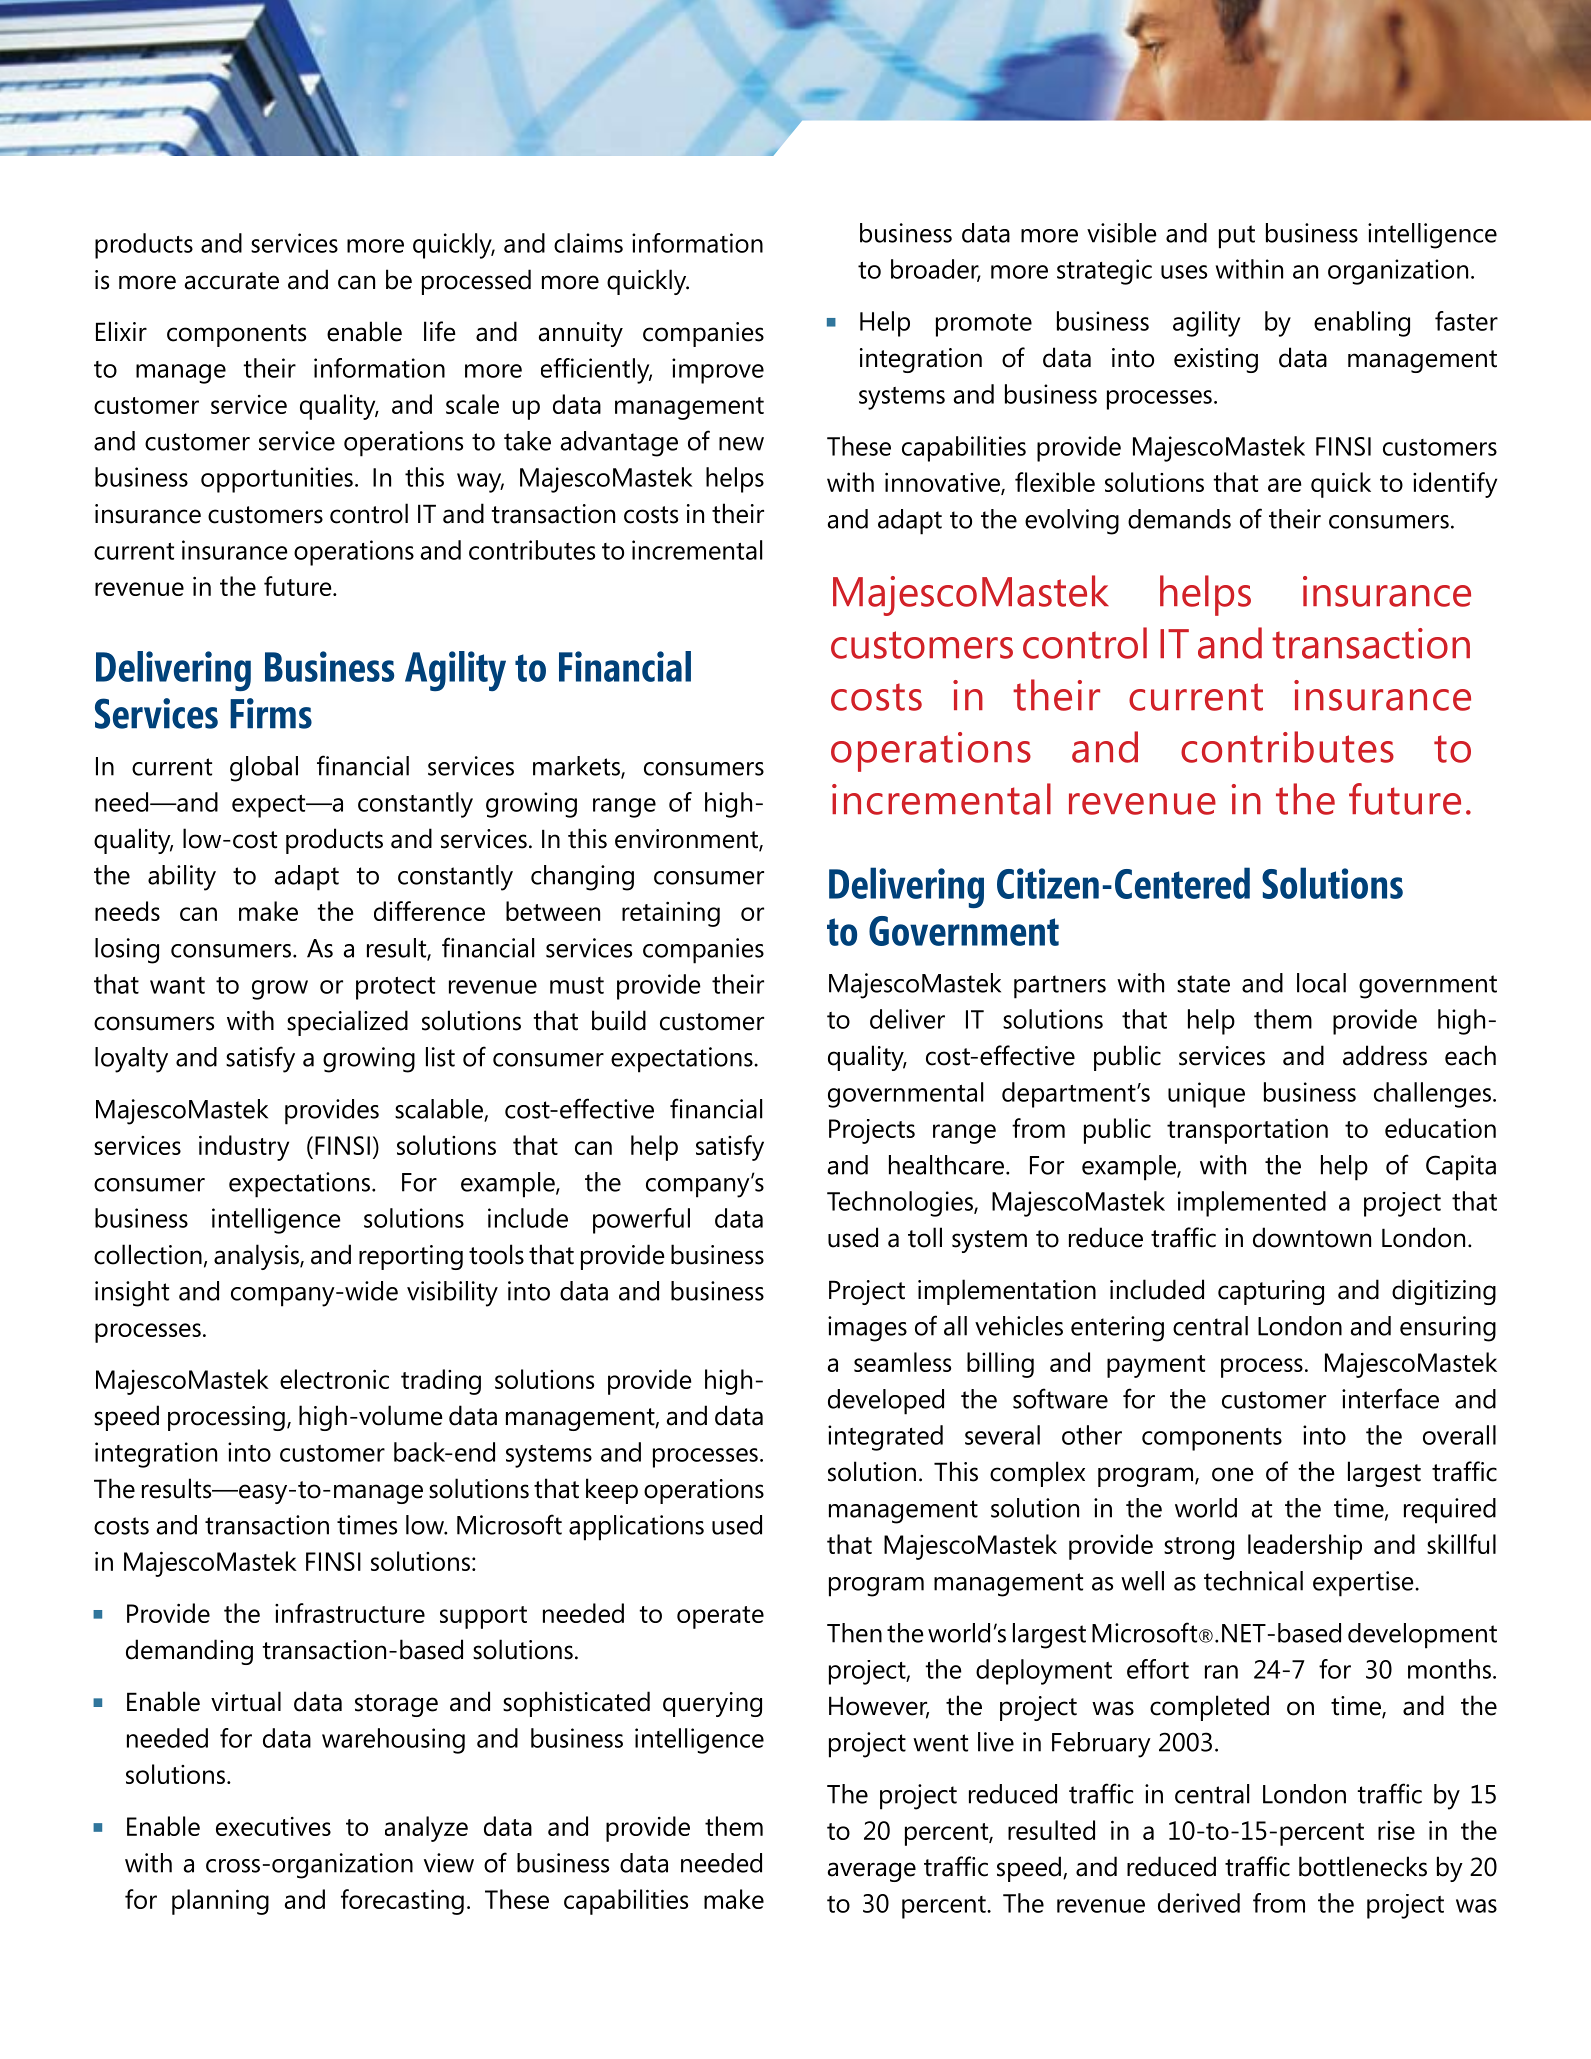  Describe the element at coordinates (273, 1826) in the page. I see `executives` at that location.
